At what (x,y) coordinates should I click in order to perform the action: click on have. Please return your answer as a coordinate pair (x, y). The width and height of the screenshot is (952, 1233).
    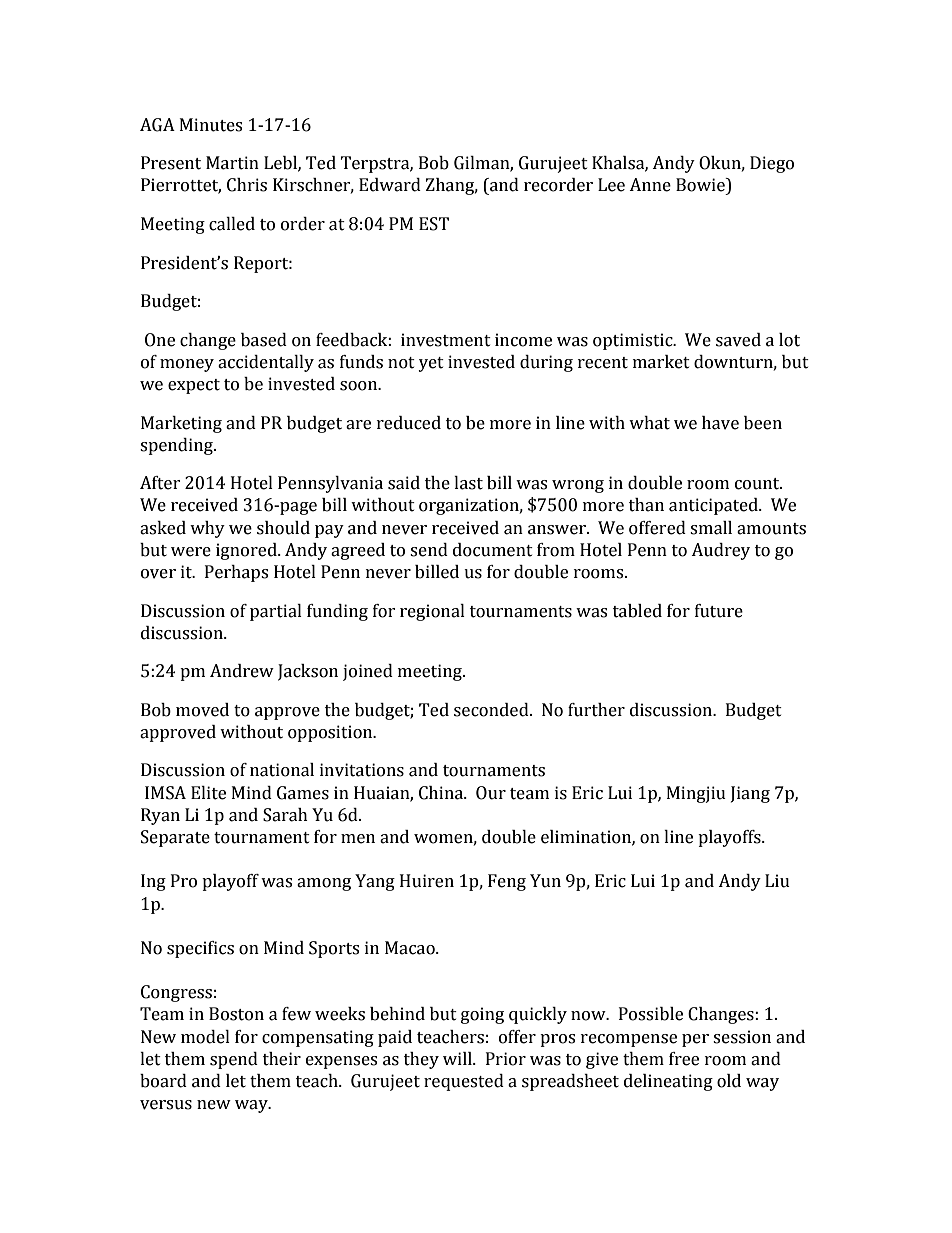
    Looking at the image, I should click on (720, 423).
